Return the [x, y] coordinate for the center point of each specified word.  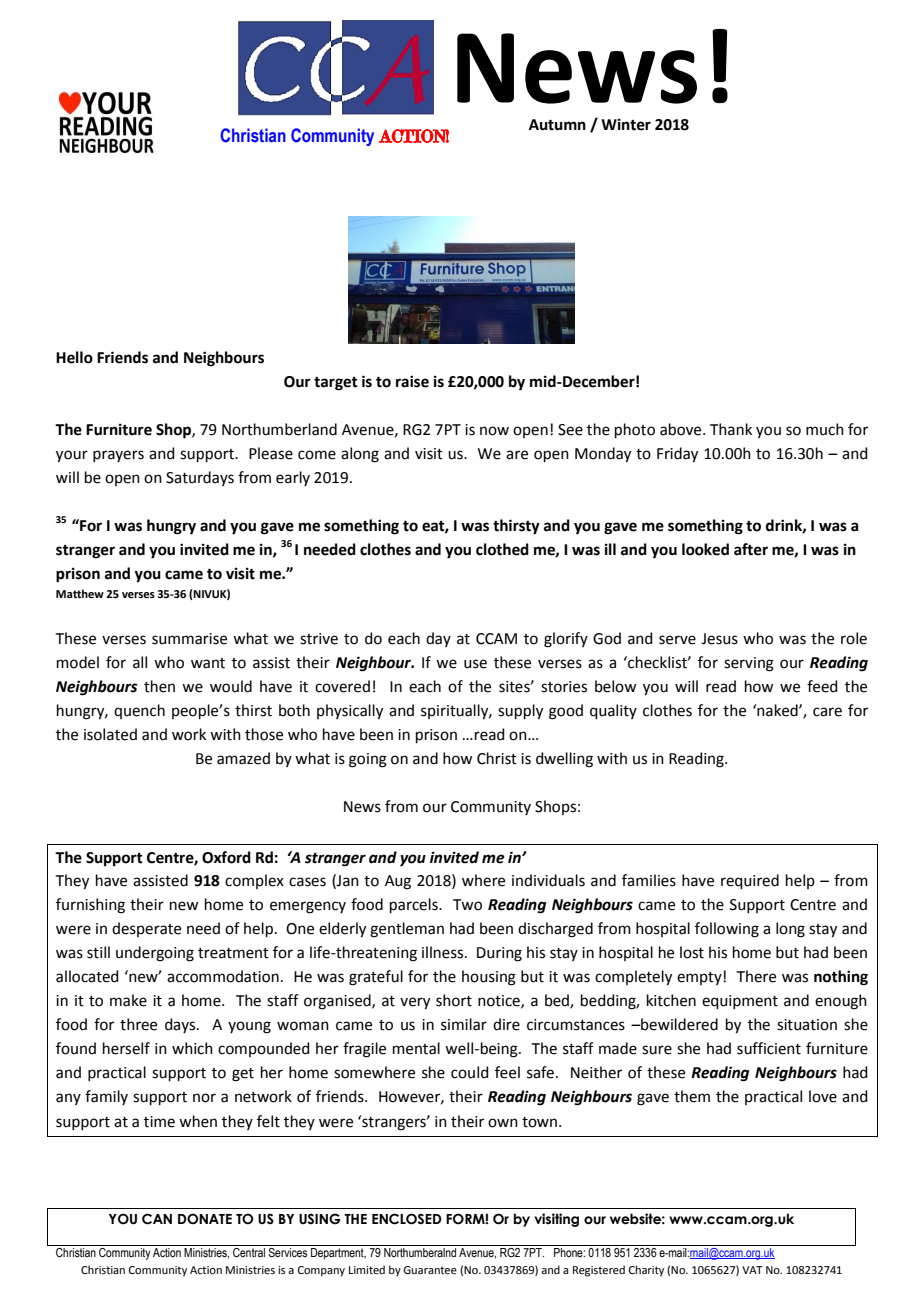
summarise [189, 639]
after [751, 549]
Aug [398, 882]
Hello [74, 357]
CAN [157, 1219]
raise [412, 381]
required [750, 881]
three [138, 1024]
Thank [731, 429]
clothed [502, 549]
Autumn [557, 125]
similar [464, 1024]
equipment [740, 1002]
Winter [626, 124]
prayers [118, 456]
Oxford [226, 857]
